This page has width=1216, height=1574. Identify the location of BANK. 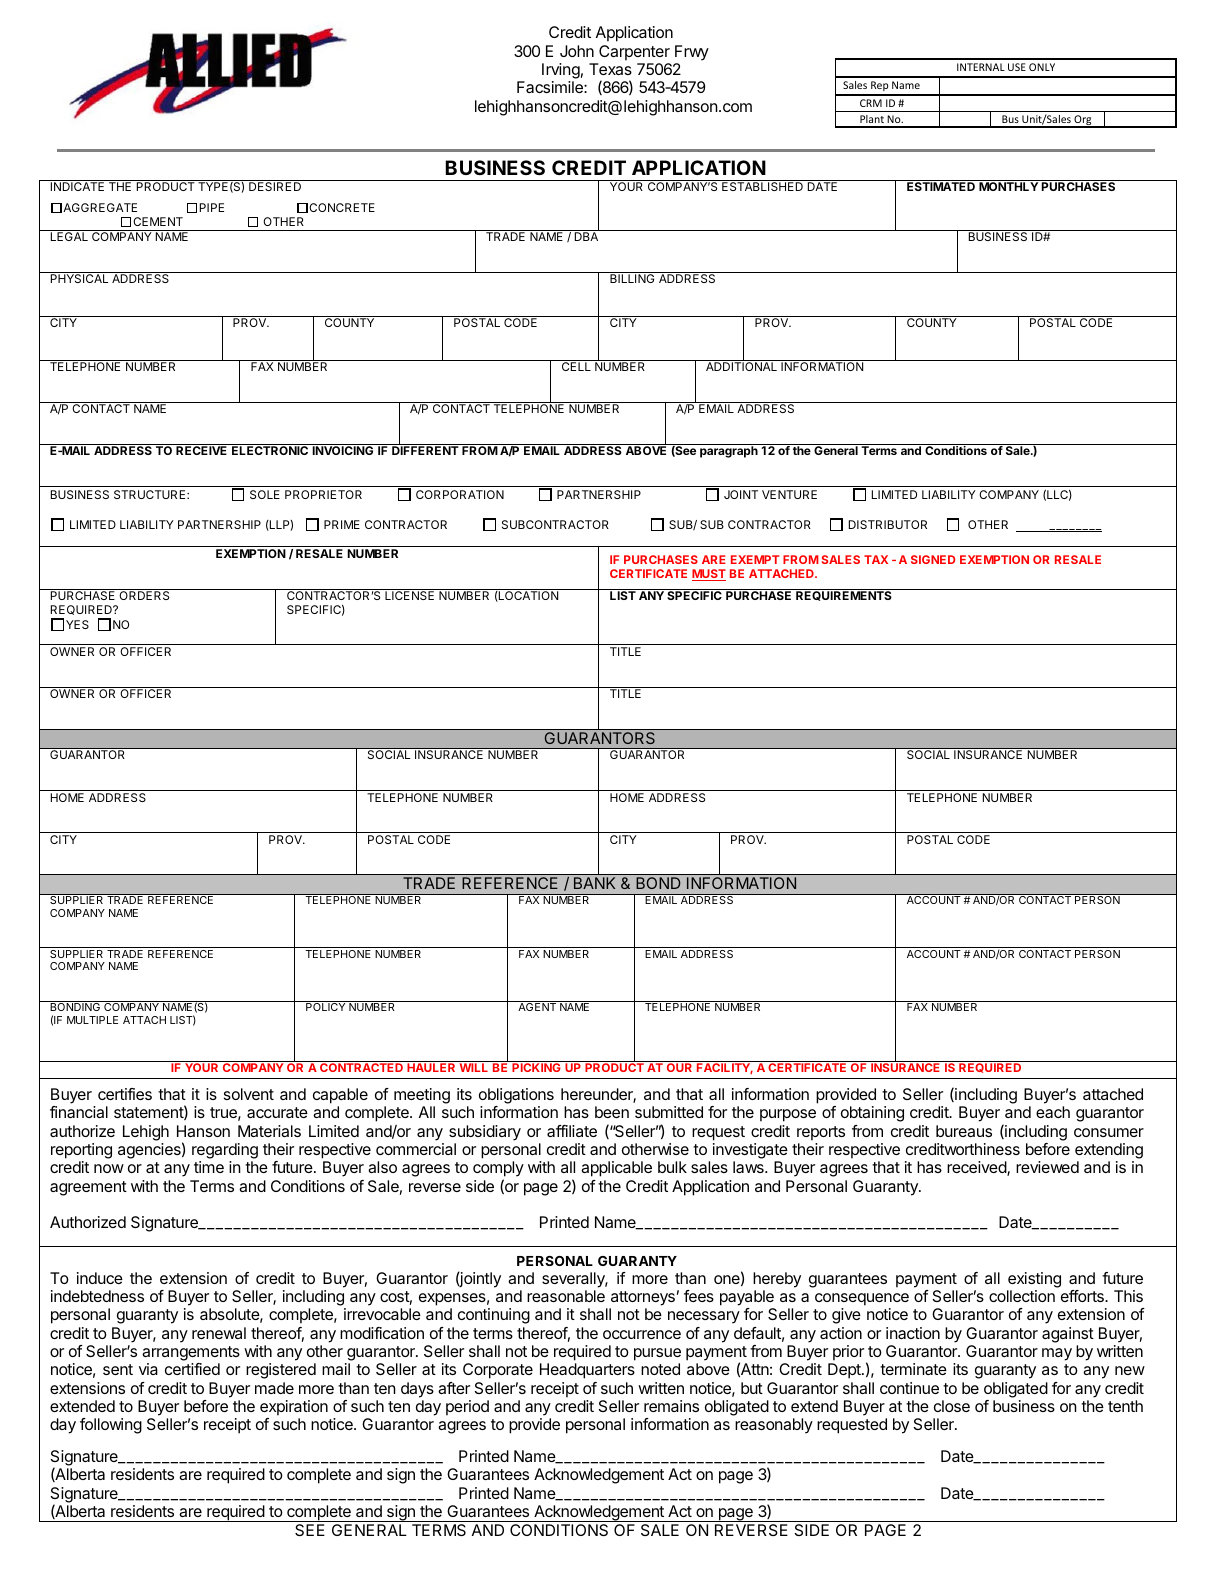
(594, 883).
